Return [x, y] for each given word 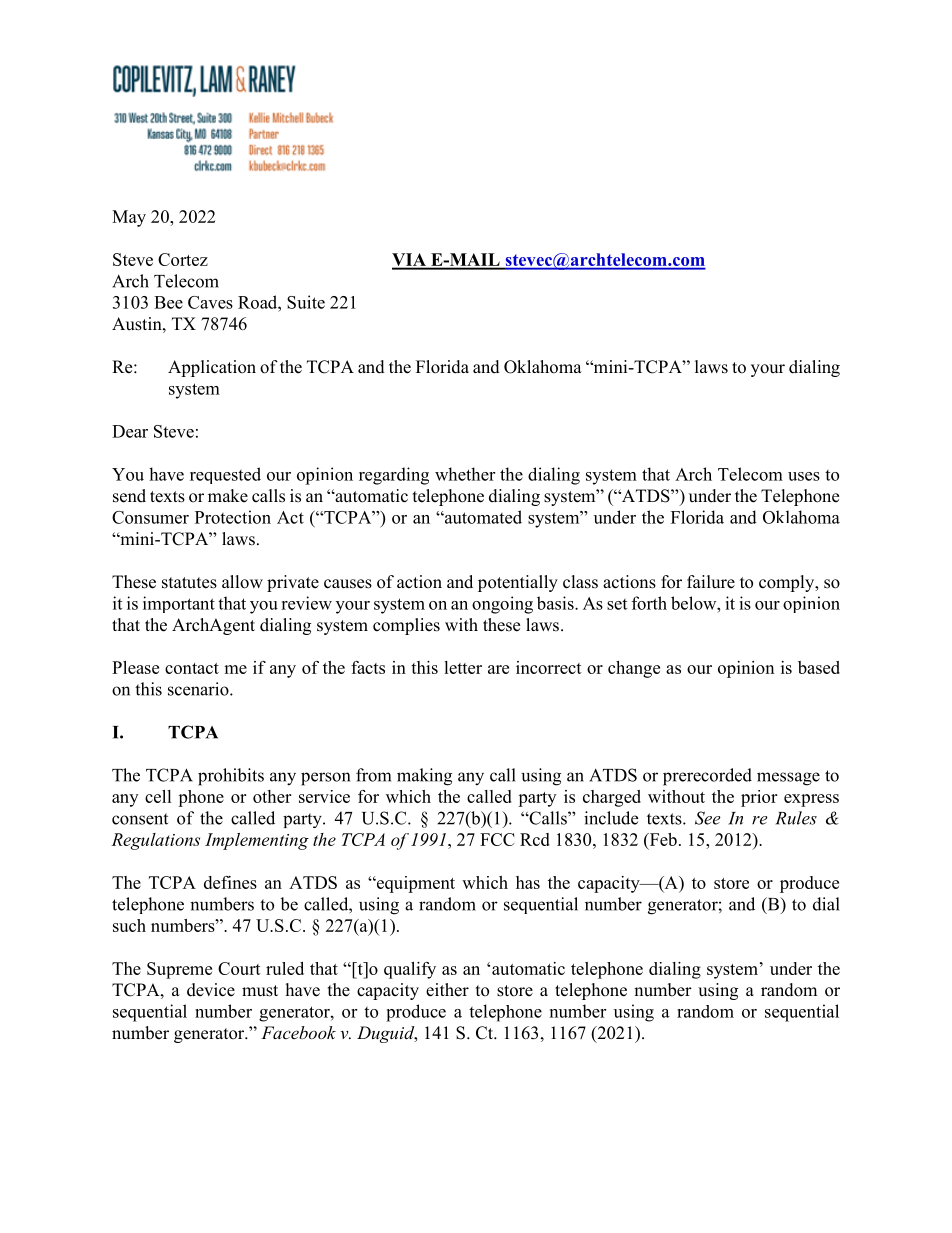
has [528, 882]
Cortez [183, 259]
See [708, 818]
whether [465, 474]
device [211, 990]
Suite [306, 302]
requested [225, 475]
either [447, 990]
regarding [394, 476]
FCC [497, 839]
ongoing [502, 605]
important [179, 604]
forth [649, 603]
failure [711, 582]
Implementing [257, 841]
